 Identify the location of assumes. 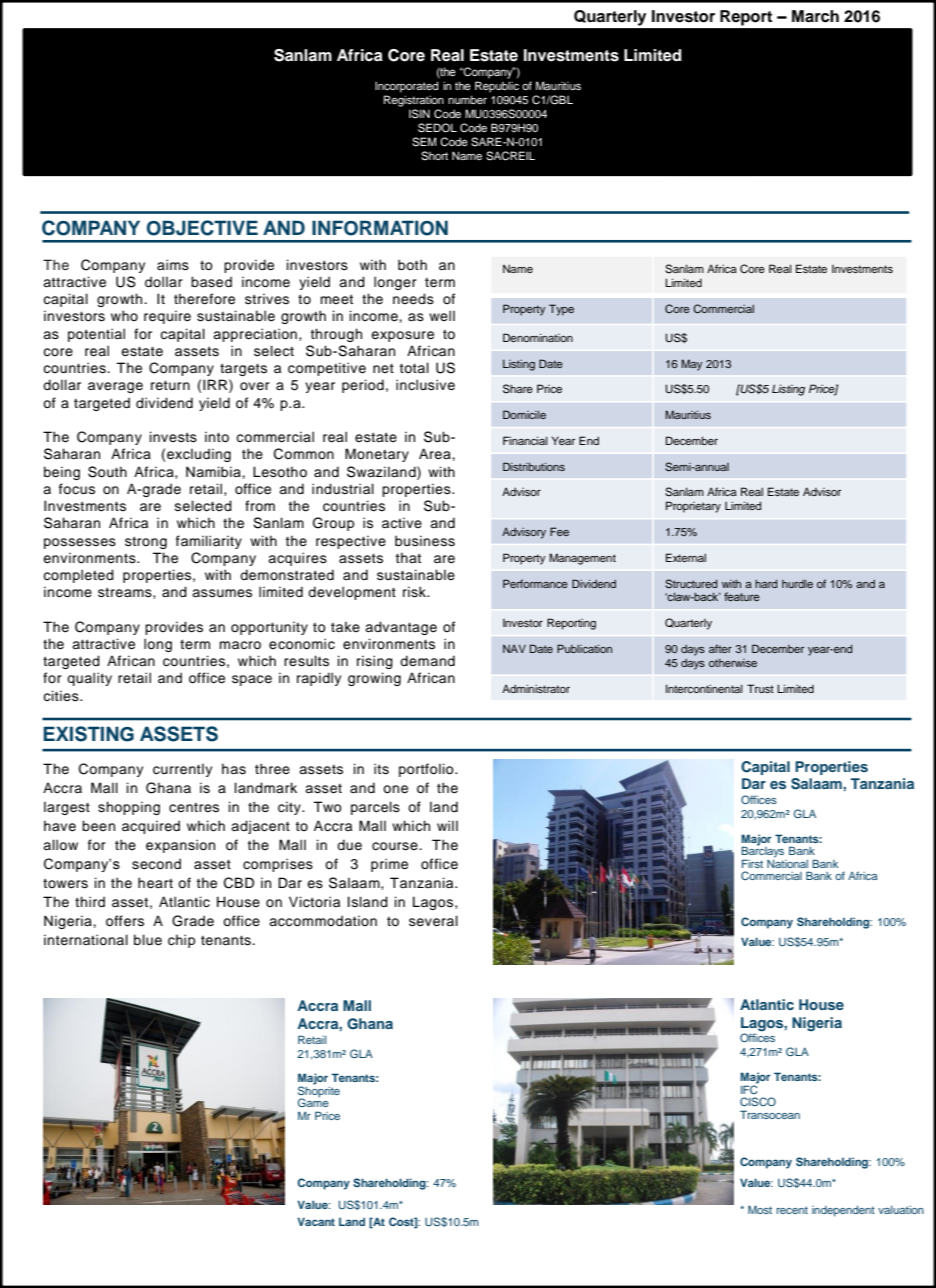
(222, 593).
